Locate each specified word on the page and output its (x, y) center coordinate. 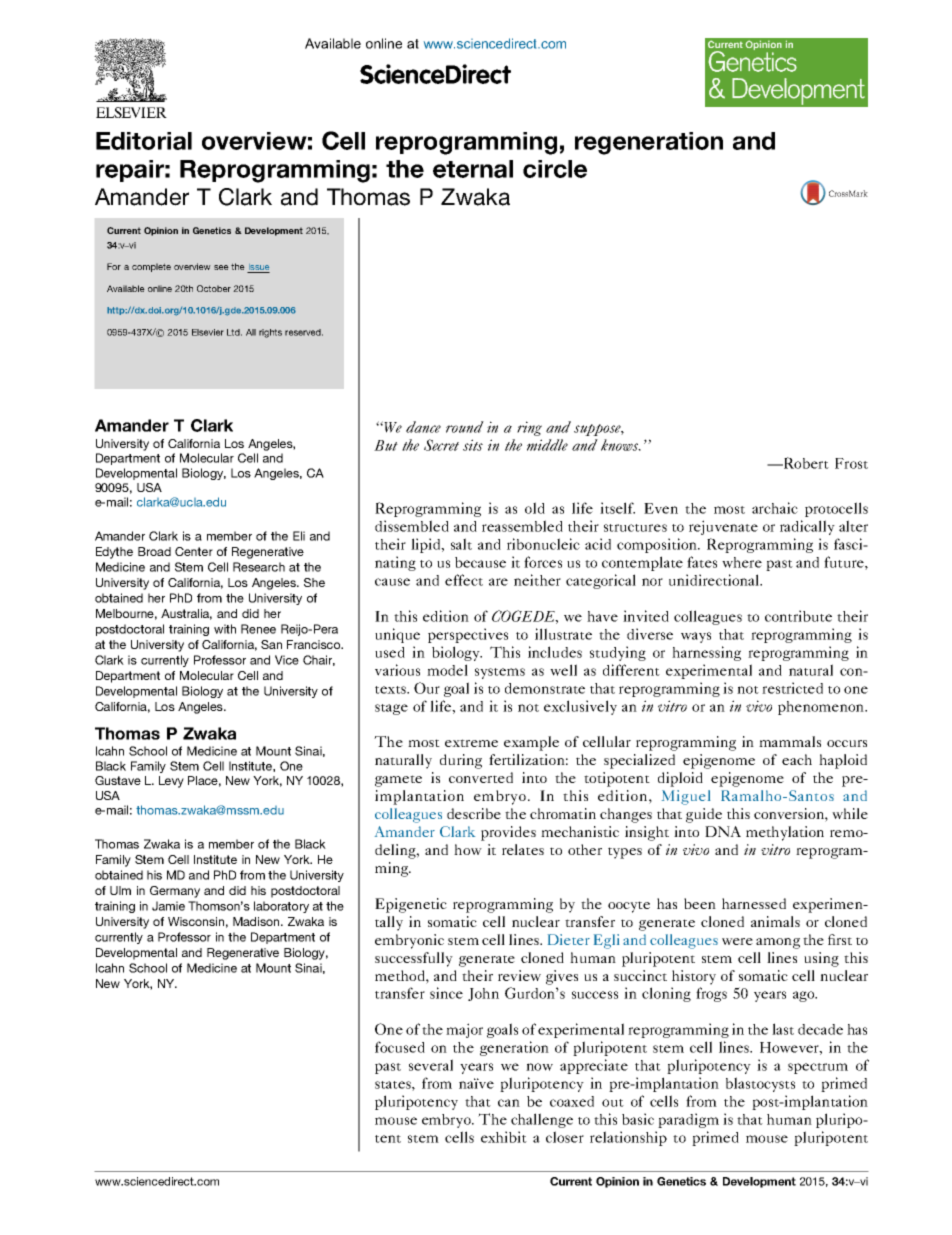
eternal (473, 169)
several (431, 1065)
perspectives (468, 635)
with (225, 629)
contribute (798, 616)
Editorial (144, 141)
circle (555, 169)
